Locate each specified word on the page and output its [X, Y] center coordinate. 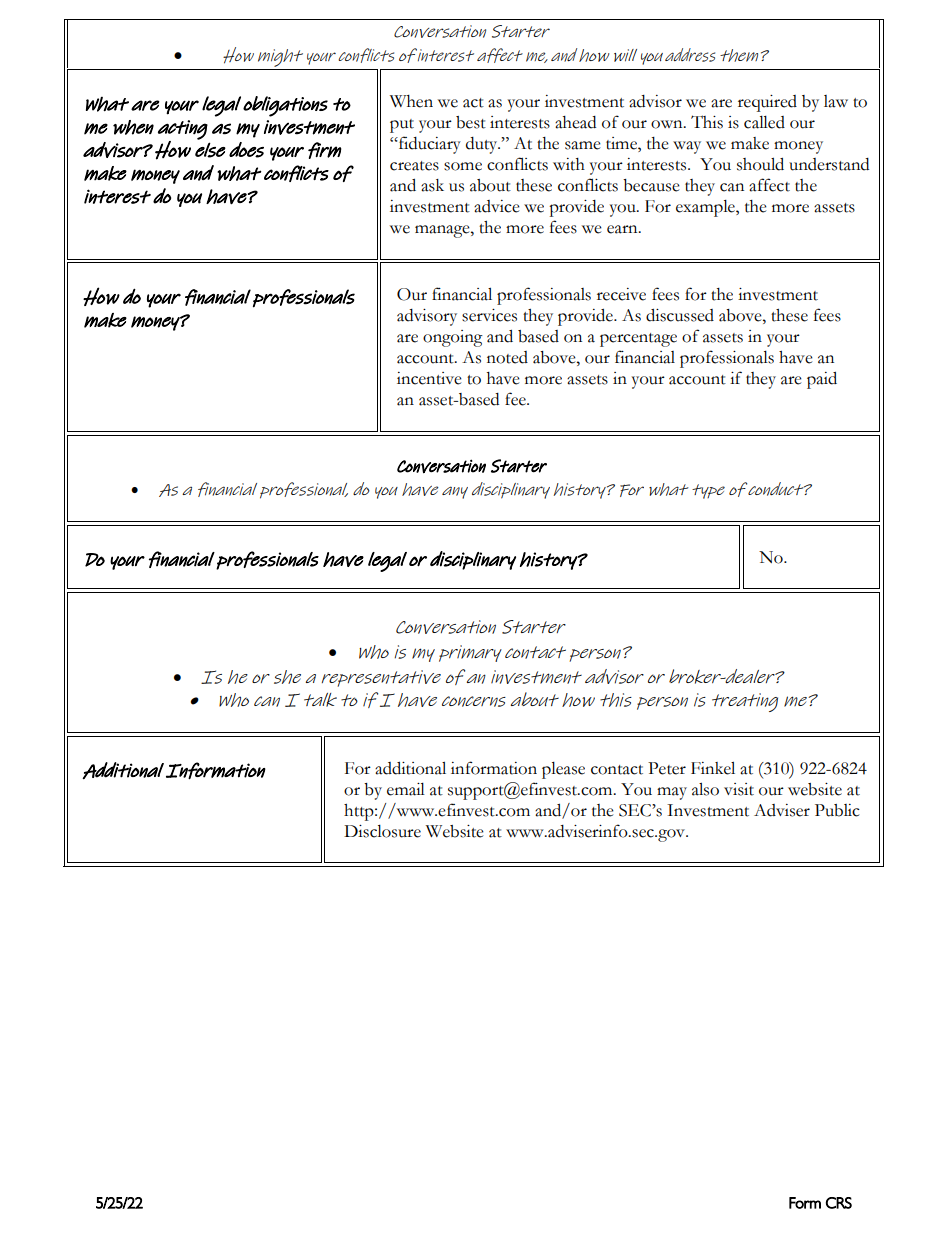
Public [837, 810]
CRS [839, 1203]
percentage [638, 340]
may [672, 793]
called [764, 122]
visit [739, 789]
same [583, 145]
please [563, 770]
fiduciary [429, 145]
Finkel [713, 768]
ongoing [453, 338]
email [406, 789]
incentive [429, 378]
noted [507, 357]
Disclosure [382, 831]
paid [822, 380]
